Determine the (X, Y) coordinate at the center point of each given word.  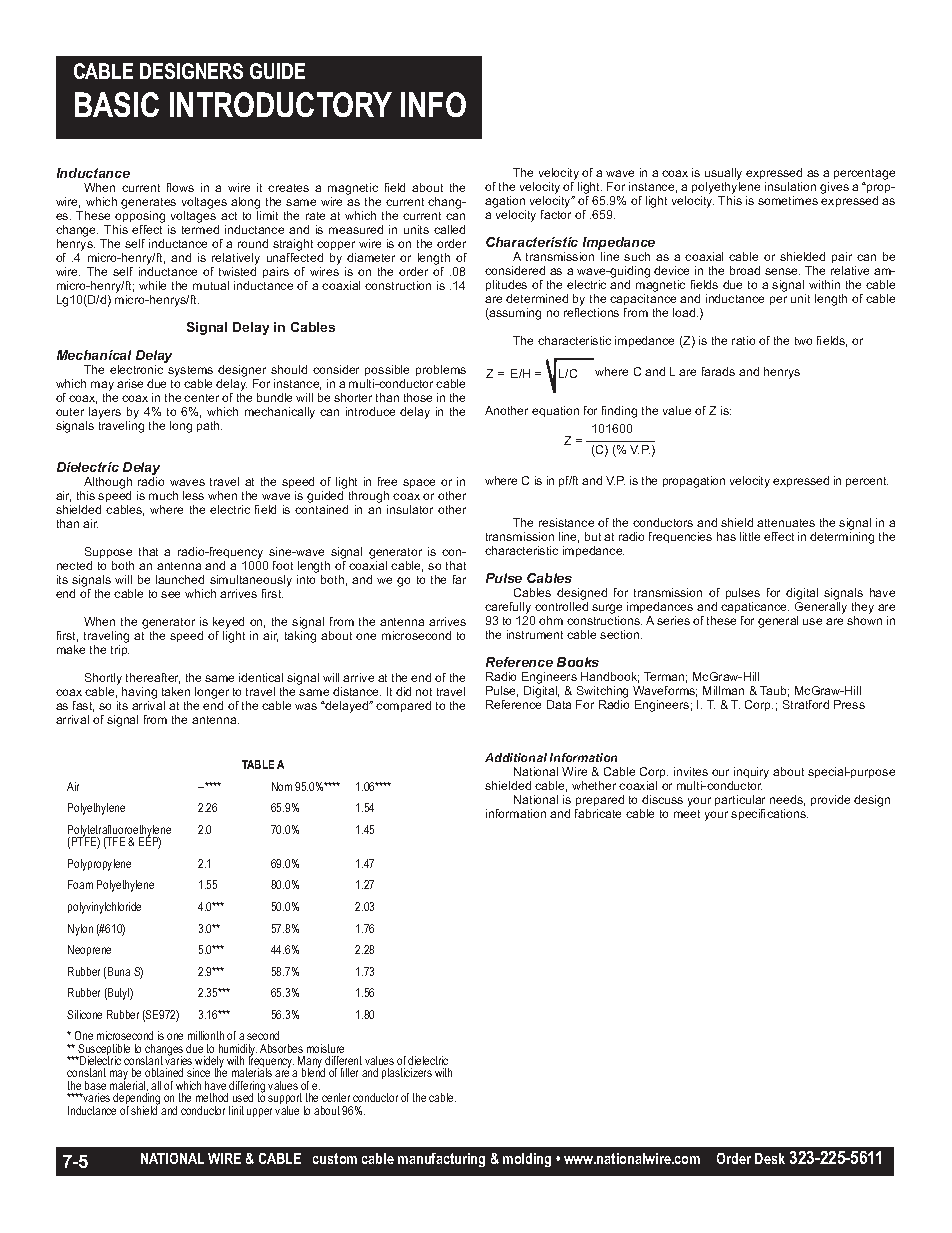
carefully (509, 609)
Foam (80, 884)
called (449, 229)
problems (441, 370)
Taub (774, 691)
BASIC (117, 104)
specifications (769, 814)
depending (136, 1100)
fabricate (598, 813)
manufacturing (441, 1160)
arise (130, 383)
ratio (743, 340)
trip (120, 650)
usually (723, 174)
